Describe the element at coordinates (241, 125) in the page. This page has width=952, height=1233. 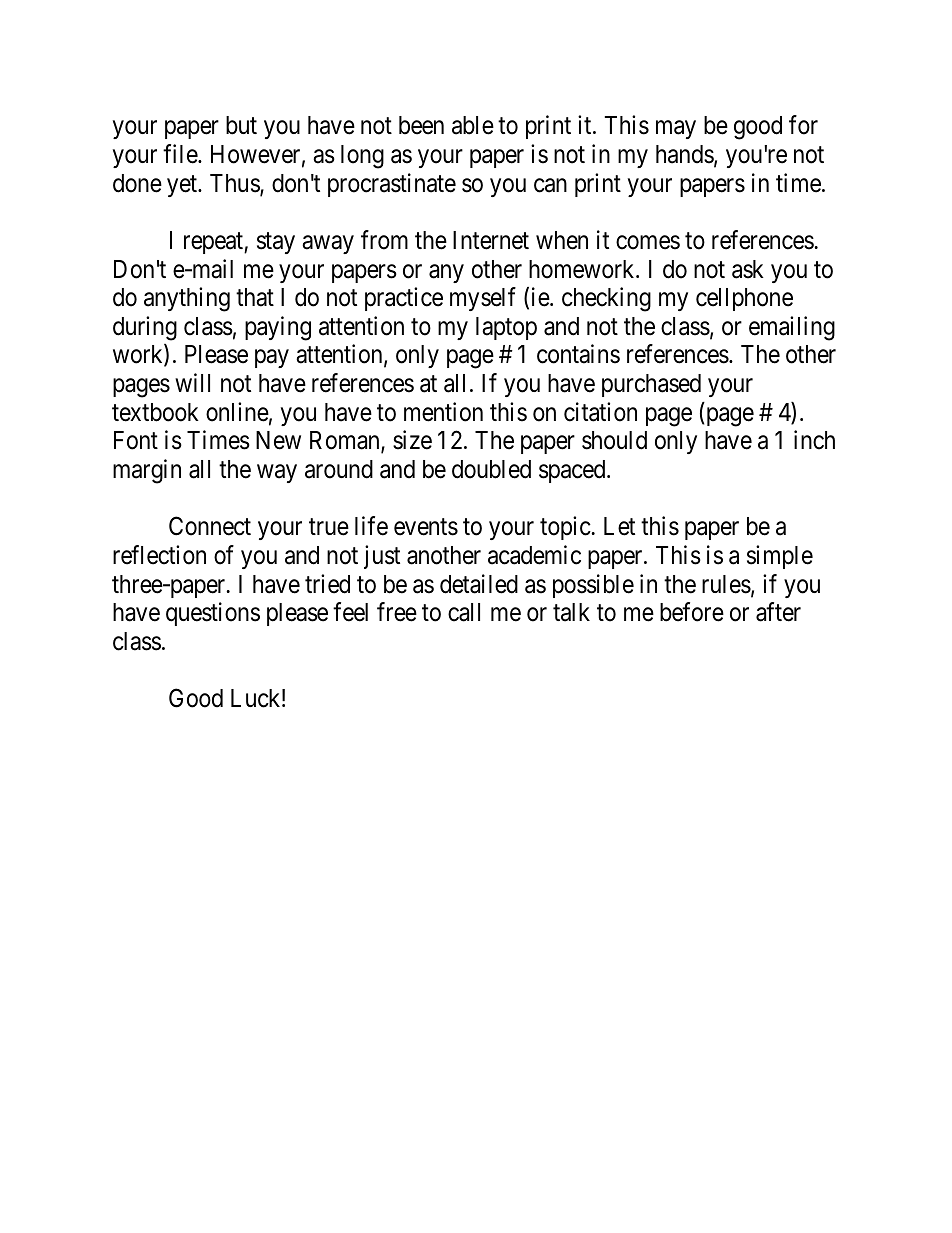
I see `but` at that location.
